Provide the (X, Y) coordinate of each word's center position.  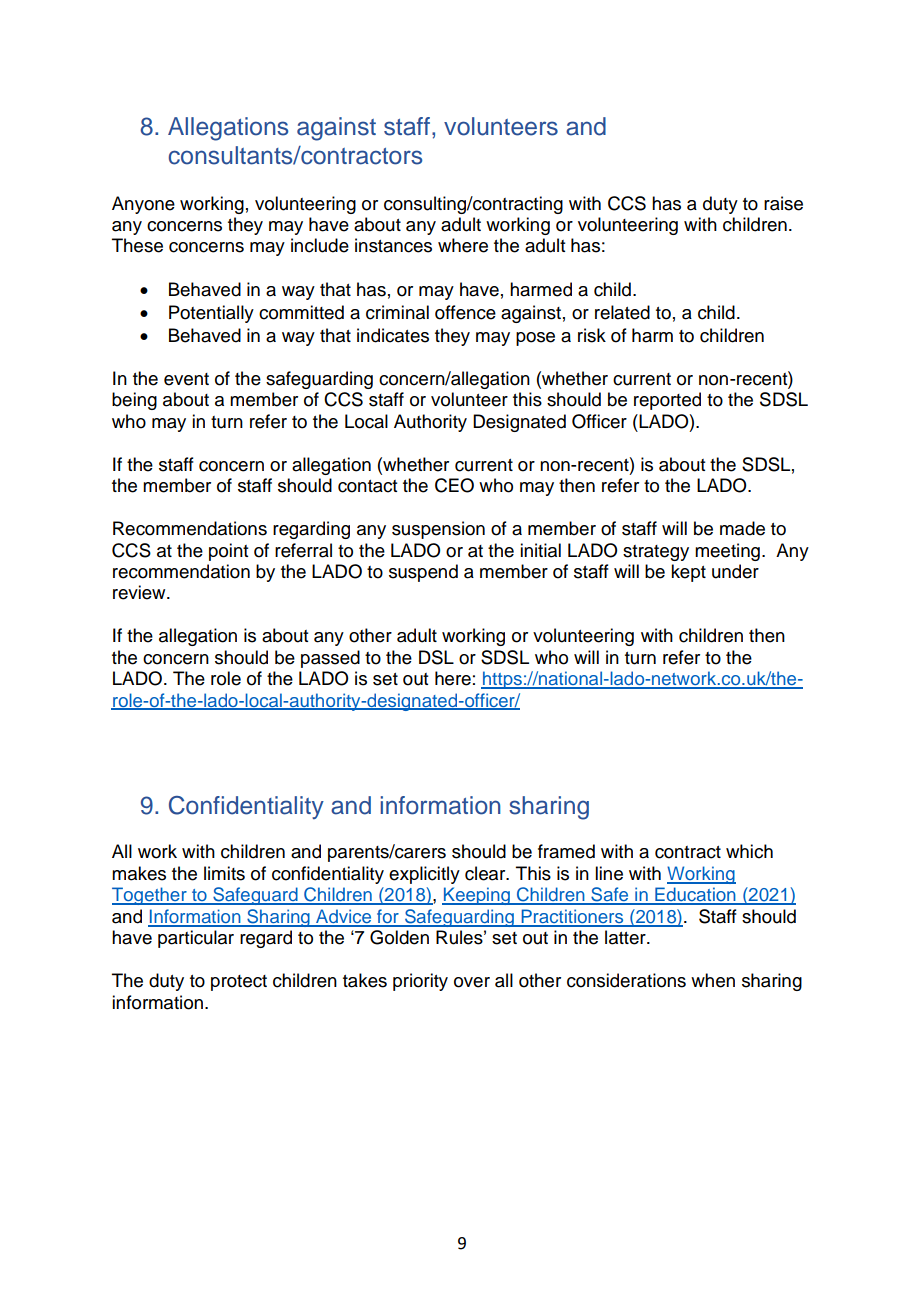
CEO (454, 485)
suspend (423, 573)
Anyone (143, 205)
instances (393, 245)
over (472, 982)
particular (196, 939)
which (749, 851)
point (228, 552)
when (713, 980)
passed (330, 659)
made (742, 528)
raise (783, 203)
